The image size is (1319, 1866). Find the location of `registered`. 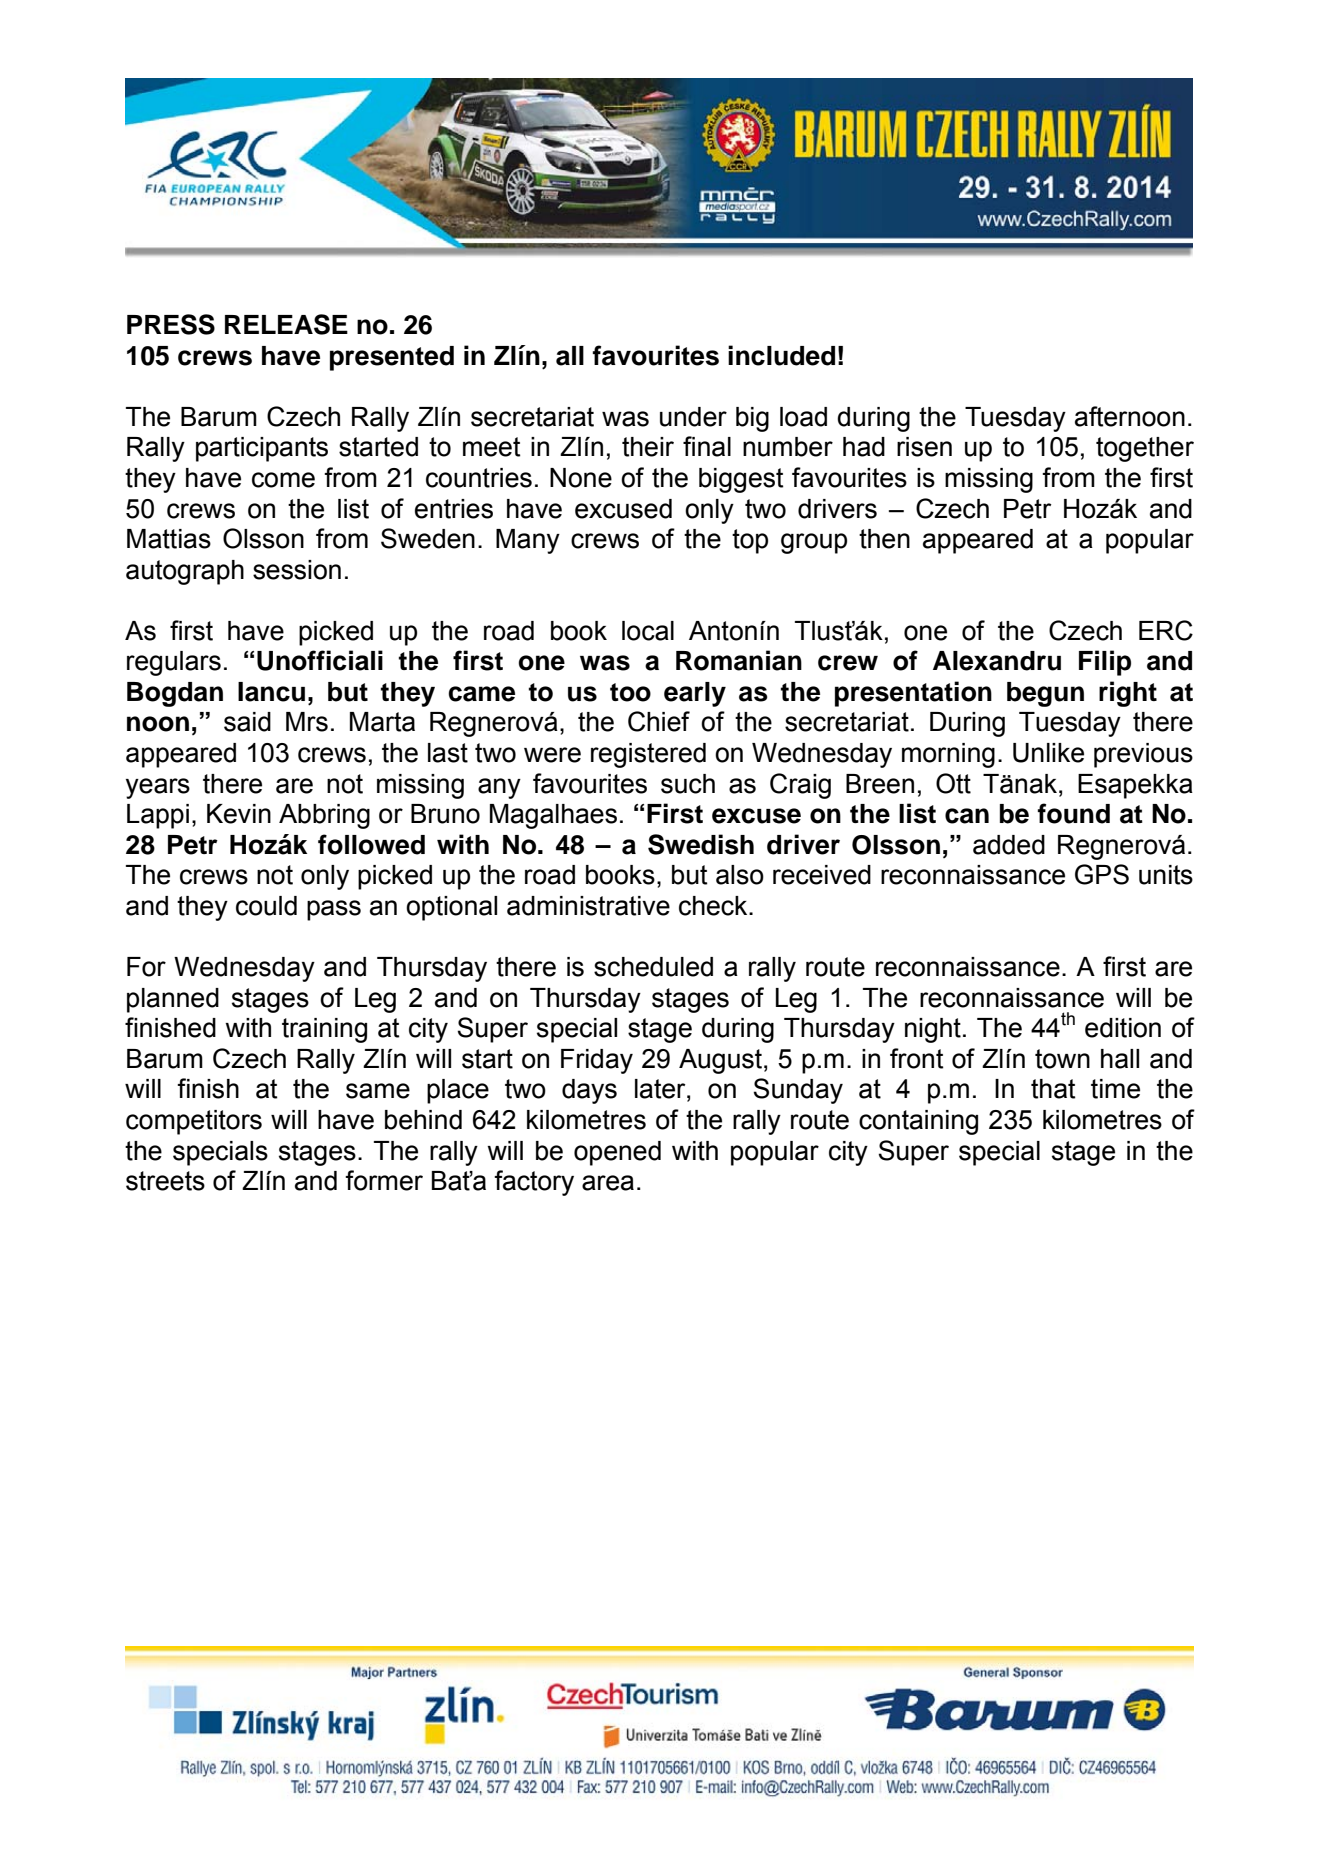

registered is located at coordinates (648, 755).
